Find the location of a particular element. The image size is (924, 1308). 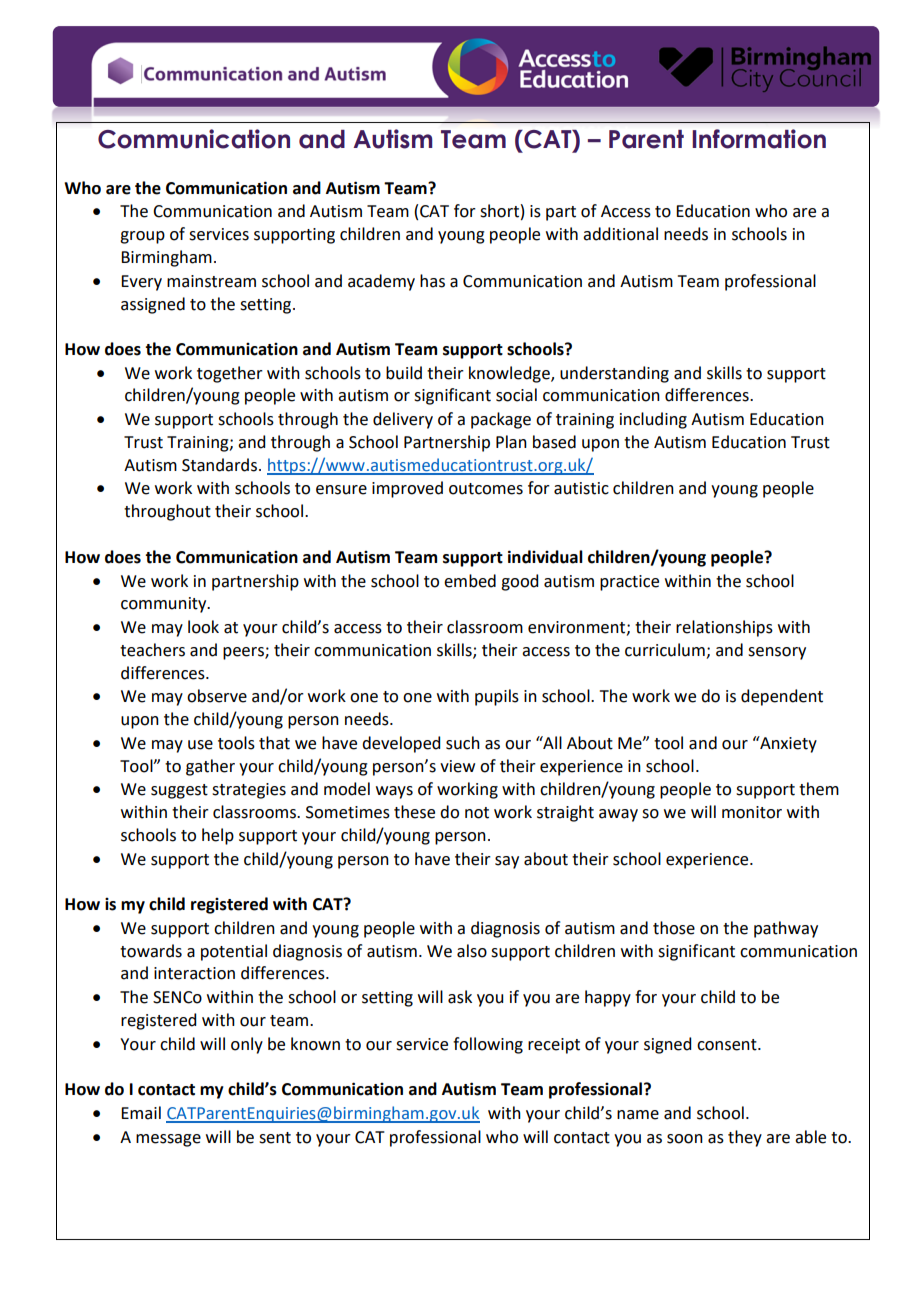

Standards is located at coordinates (219, 465).
